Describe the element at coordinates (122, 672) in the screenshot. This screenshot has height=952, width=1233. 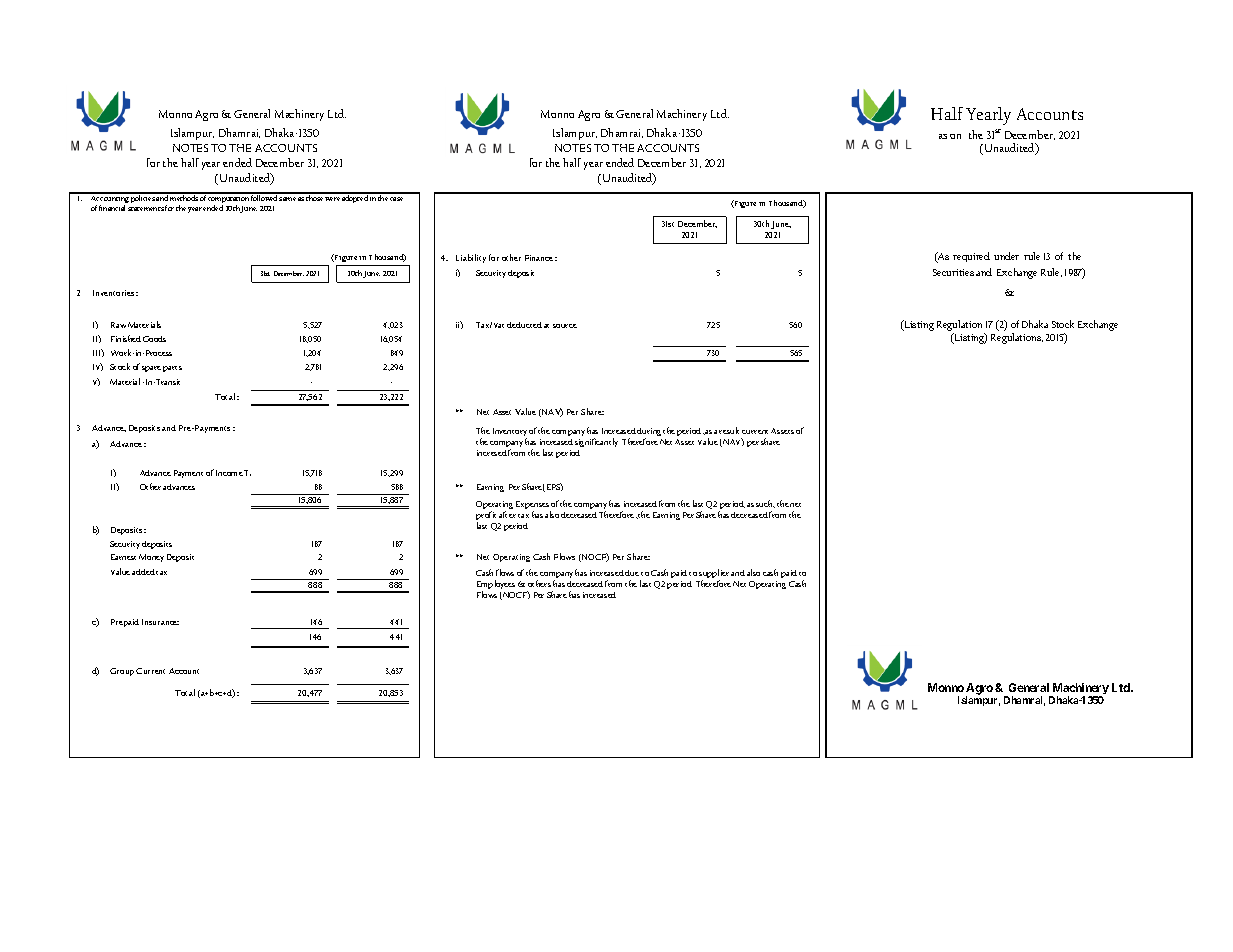
I see `Group` at that location.
